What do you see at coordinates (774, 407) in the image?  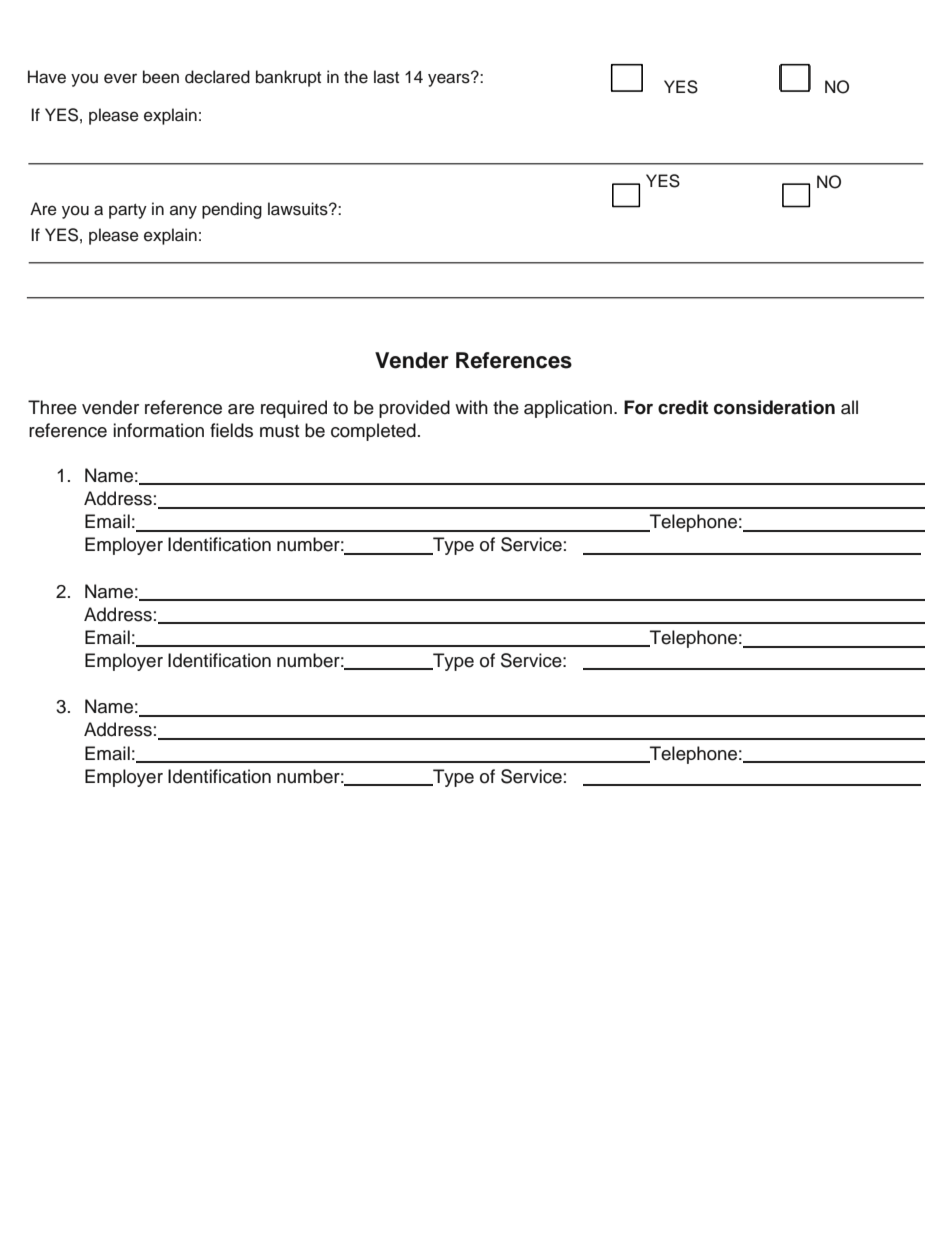 I see `consideration` at bounding box center [774, 407].
